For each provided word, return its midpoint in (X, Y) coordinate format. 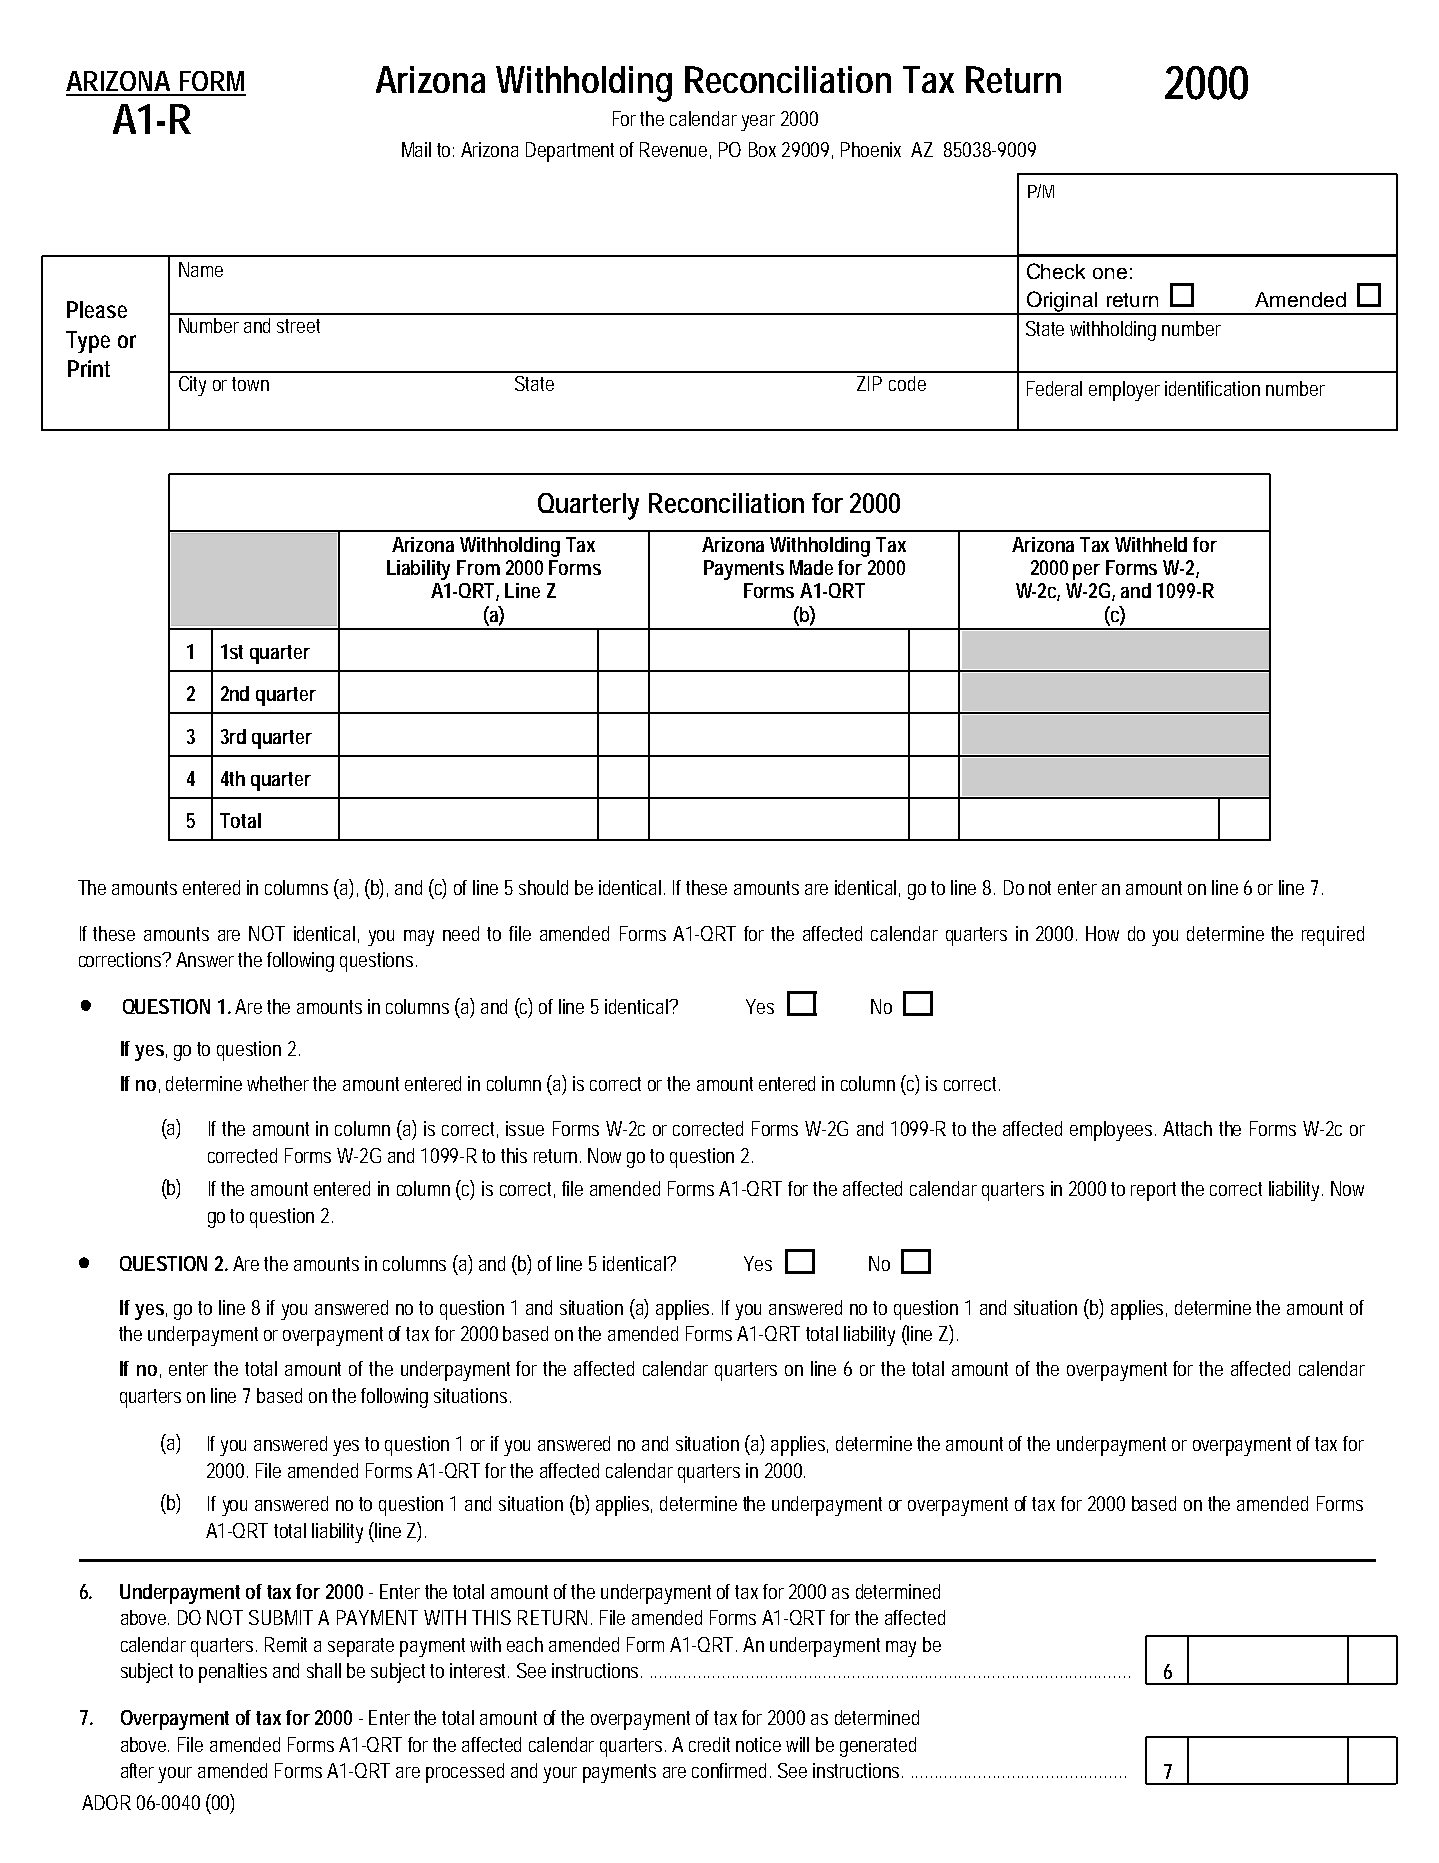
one (1110, 273)
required (1333, 936)
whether (280, 1083)
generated (878, 1747)
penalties (233, 1673)
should (543, 887)
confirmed (731, 1770)
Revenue (675, 150)
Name (201, 269)
